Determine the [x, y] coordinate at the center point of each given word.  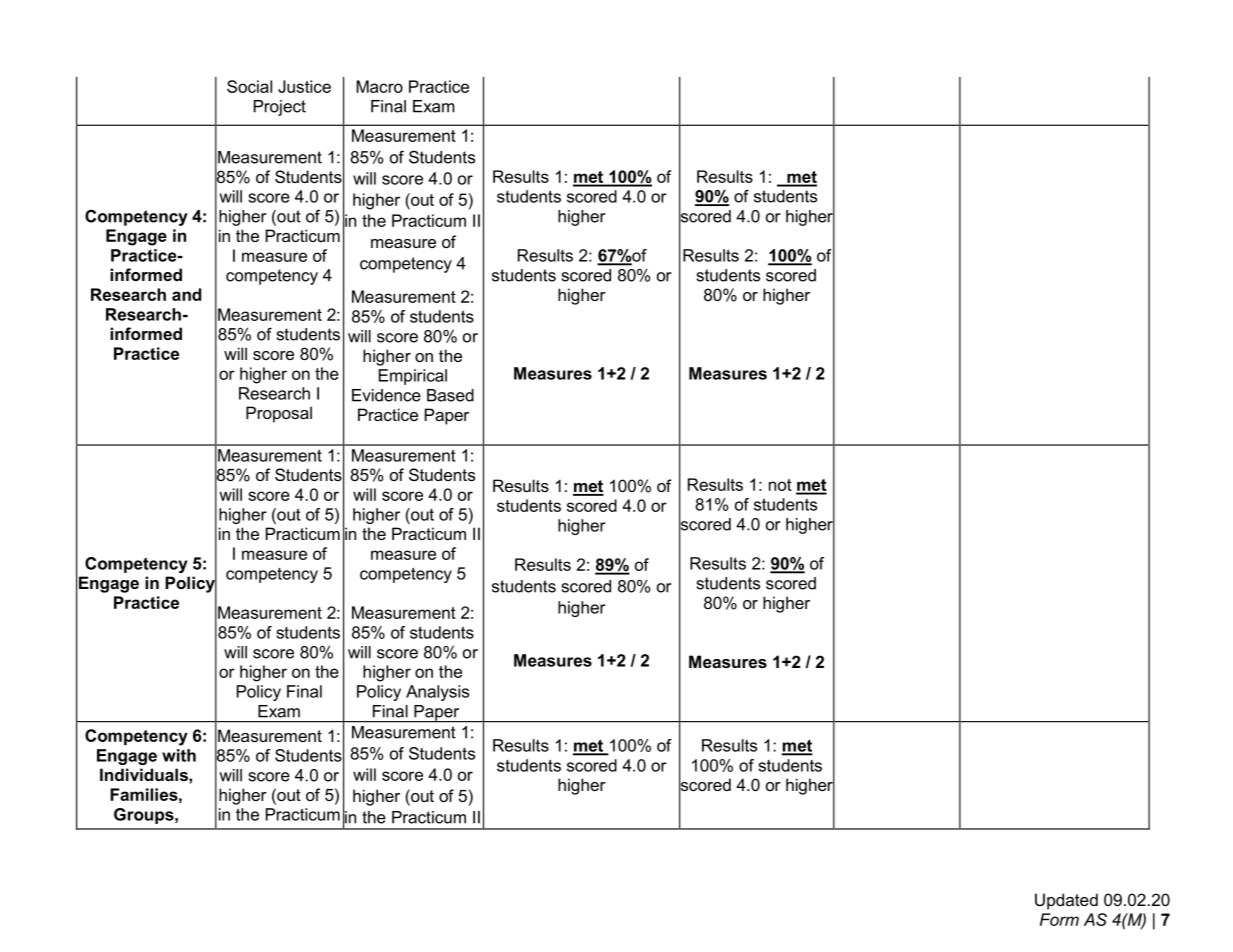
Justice [304, 86]
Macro [379, 86]
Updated [1066, 901]
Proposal [279, 414]
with [179, 755]
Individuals [145, 774]
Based [450, 395]
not [780, 485]
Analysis [437, 693]
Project [280, 108]
